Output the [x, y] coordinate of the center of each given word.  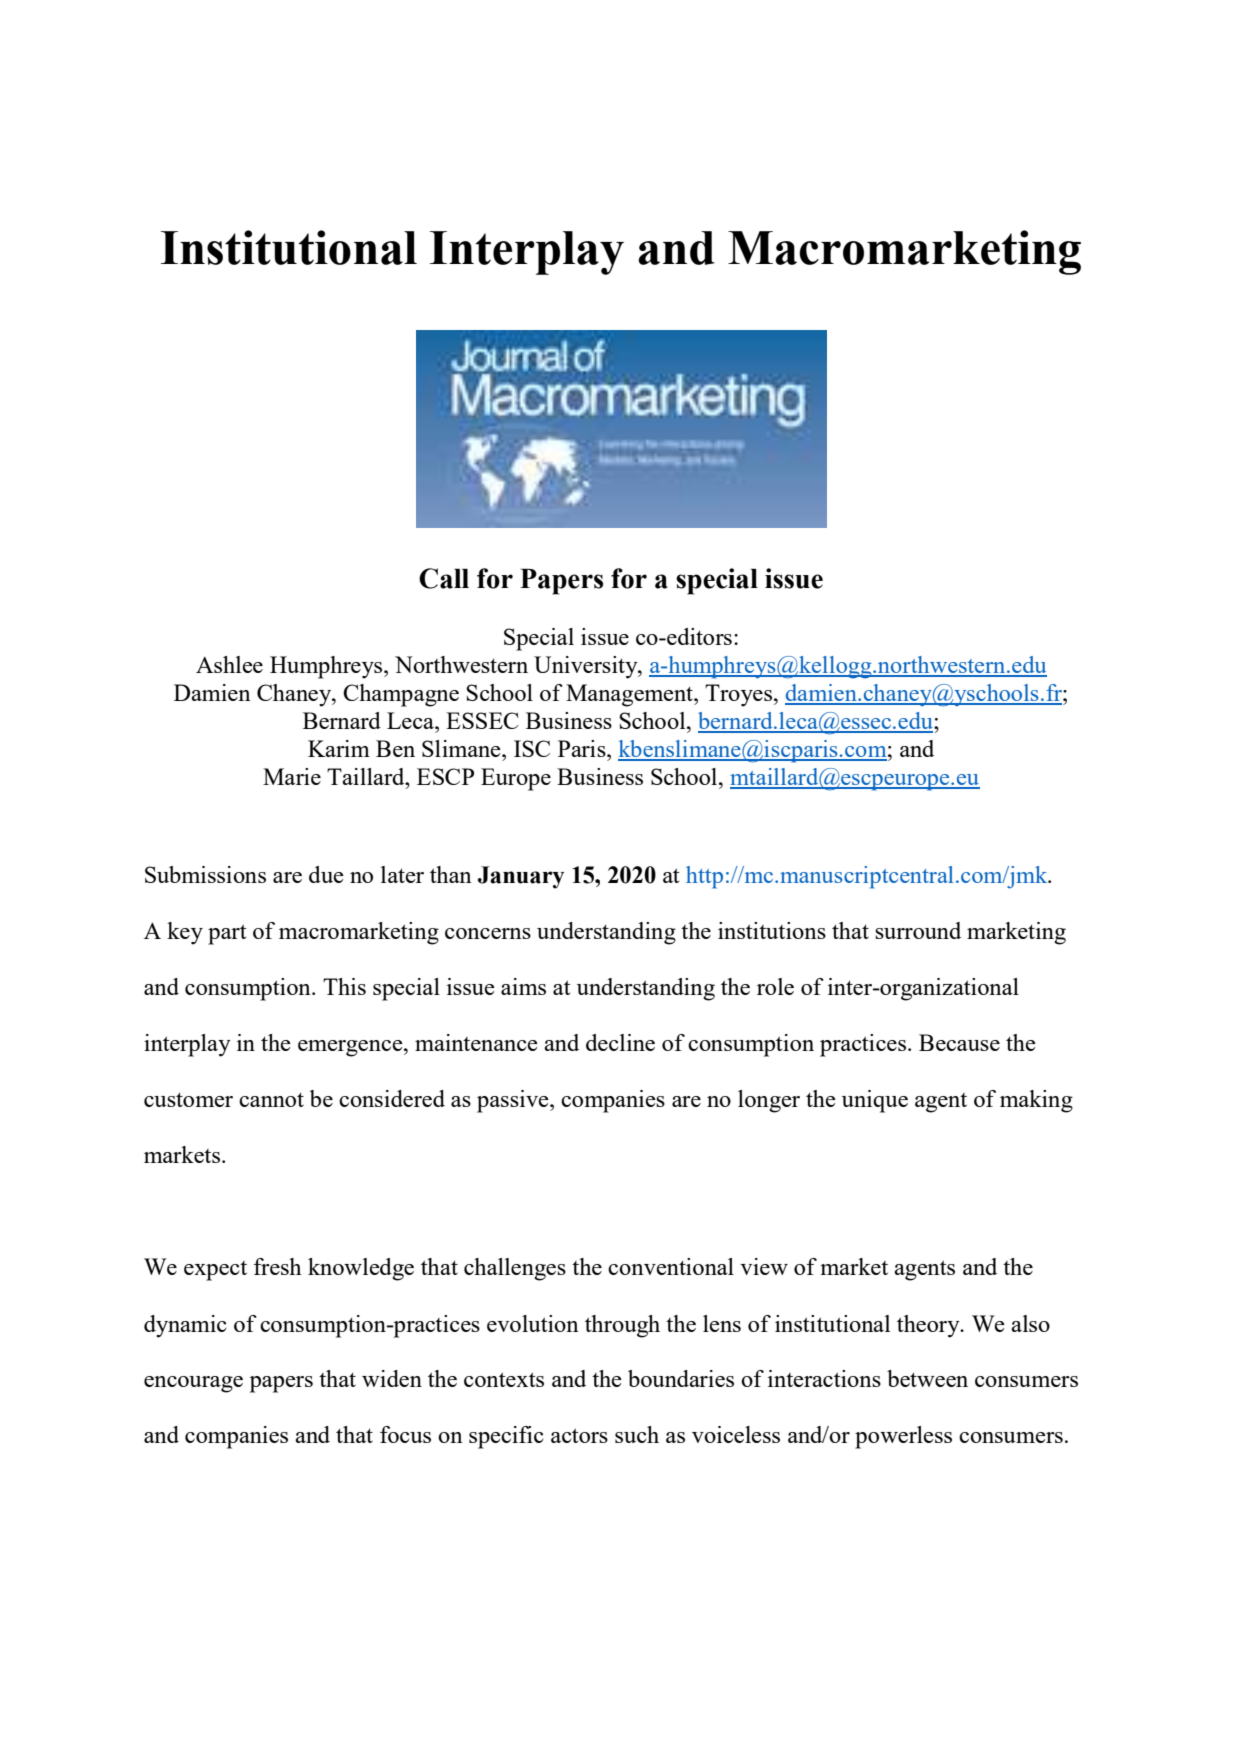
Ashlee [229, 664]
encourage [193, 1384]
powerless [903, 1437]
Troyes [738, 695]
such [637, 1434]
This [344, 986]
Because [959, 1042]
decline [620, 1042]
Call [444, 578]
